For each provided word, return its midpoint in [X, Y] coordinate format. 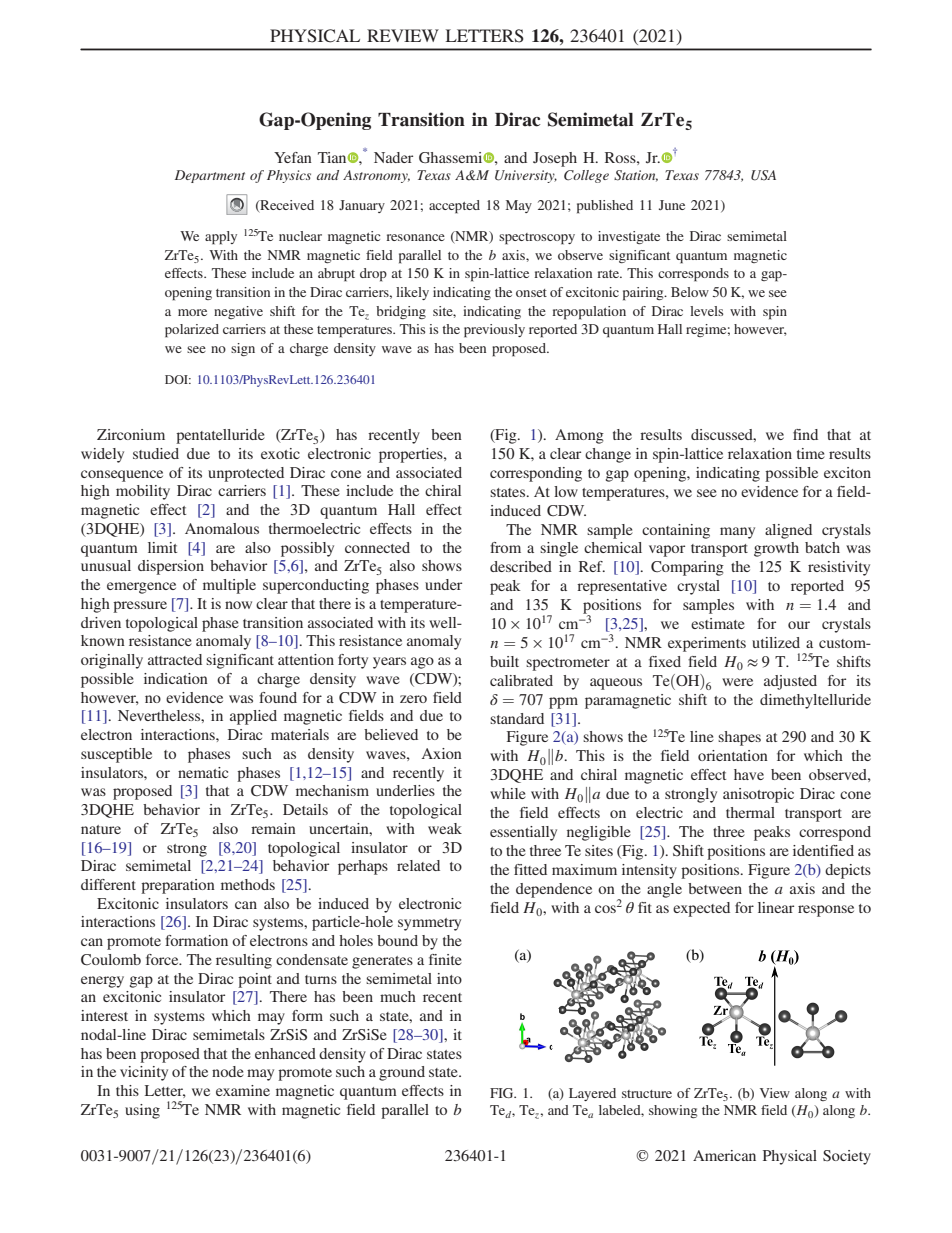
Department [210, 176]
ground [402, 1073]
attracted [175, 659]
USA [763, 175]
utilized [776, 642]
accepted [454, 207]
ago [422, 663]
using [142, 1111]
